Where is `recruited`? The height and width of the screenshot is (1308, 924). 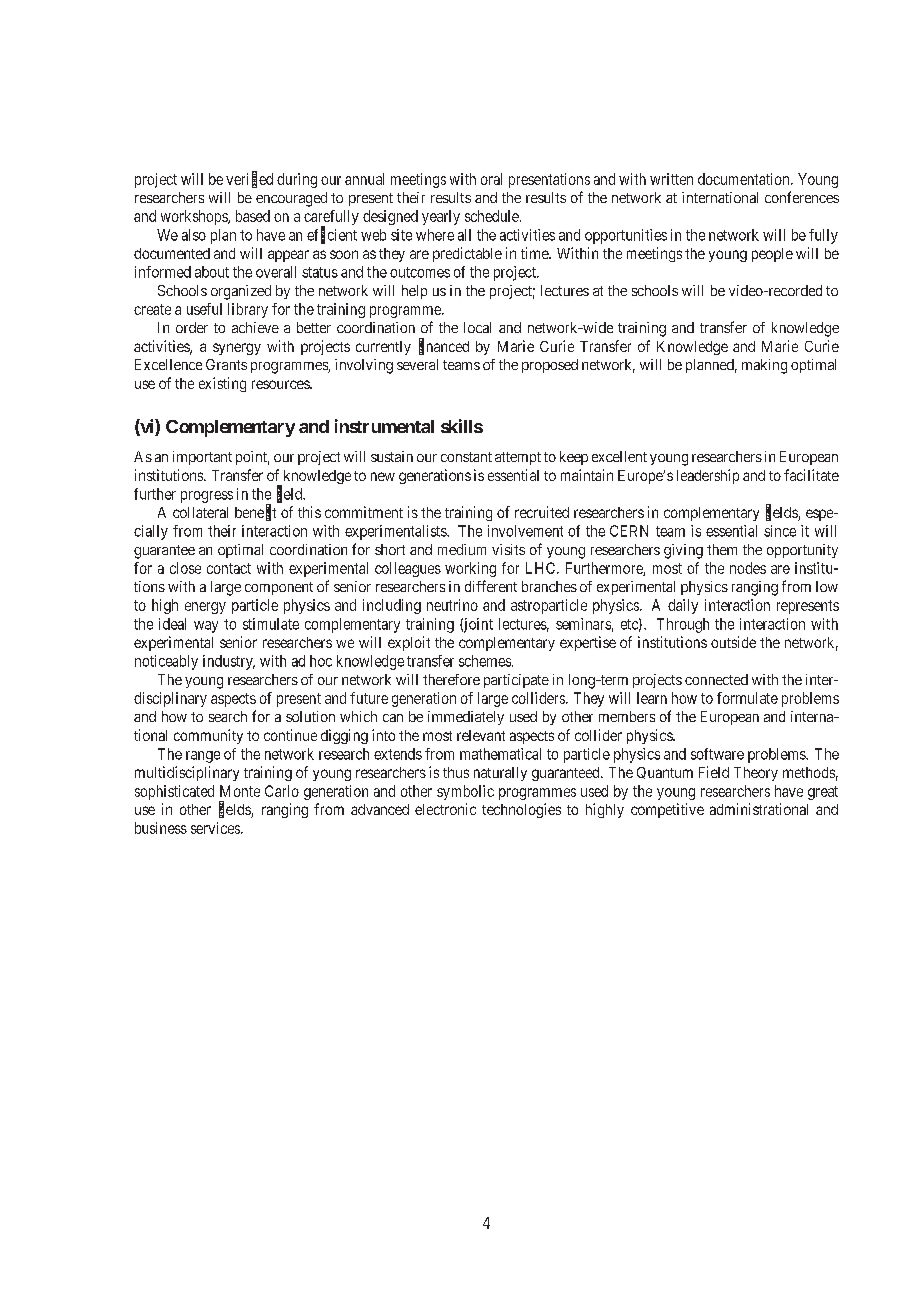 recruited is located at coordinates (542, 512).
